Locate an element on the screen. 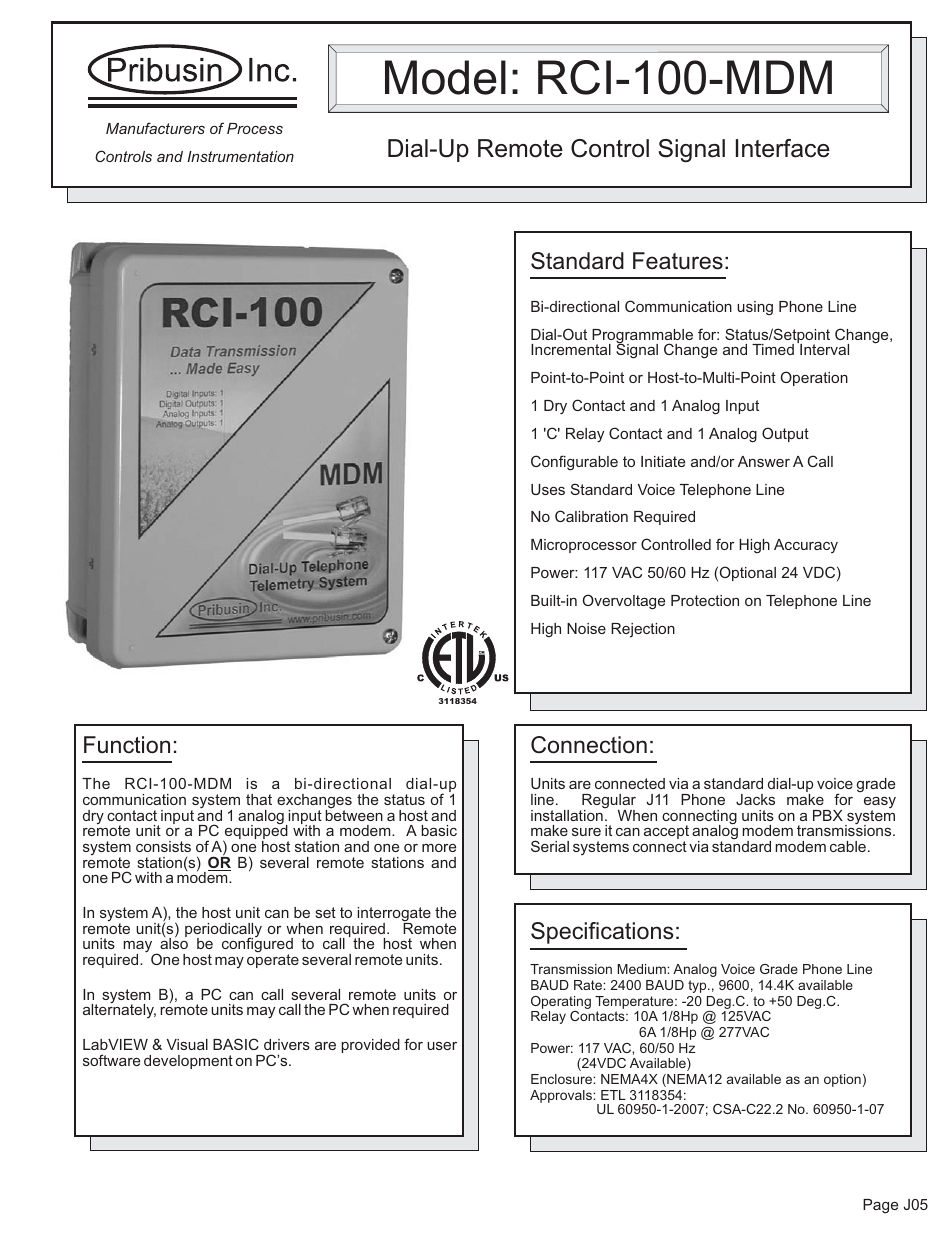  Protection is located at coordinates (705, 600).
